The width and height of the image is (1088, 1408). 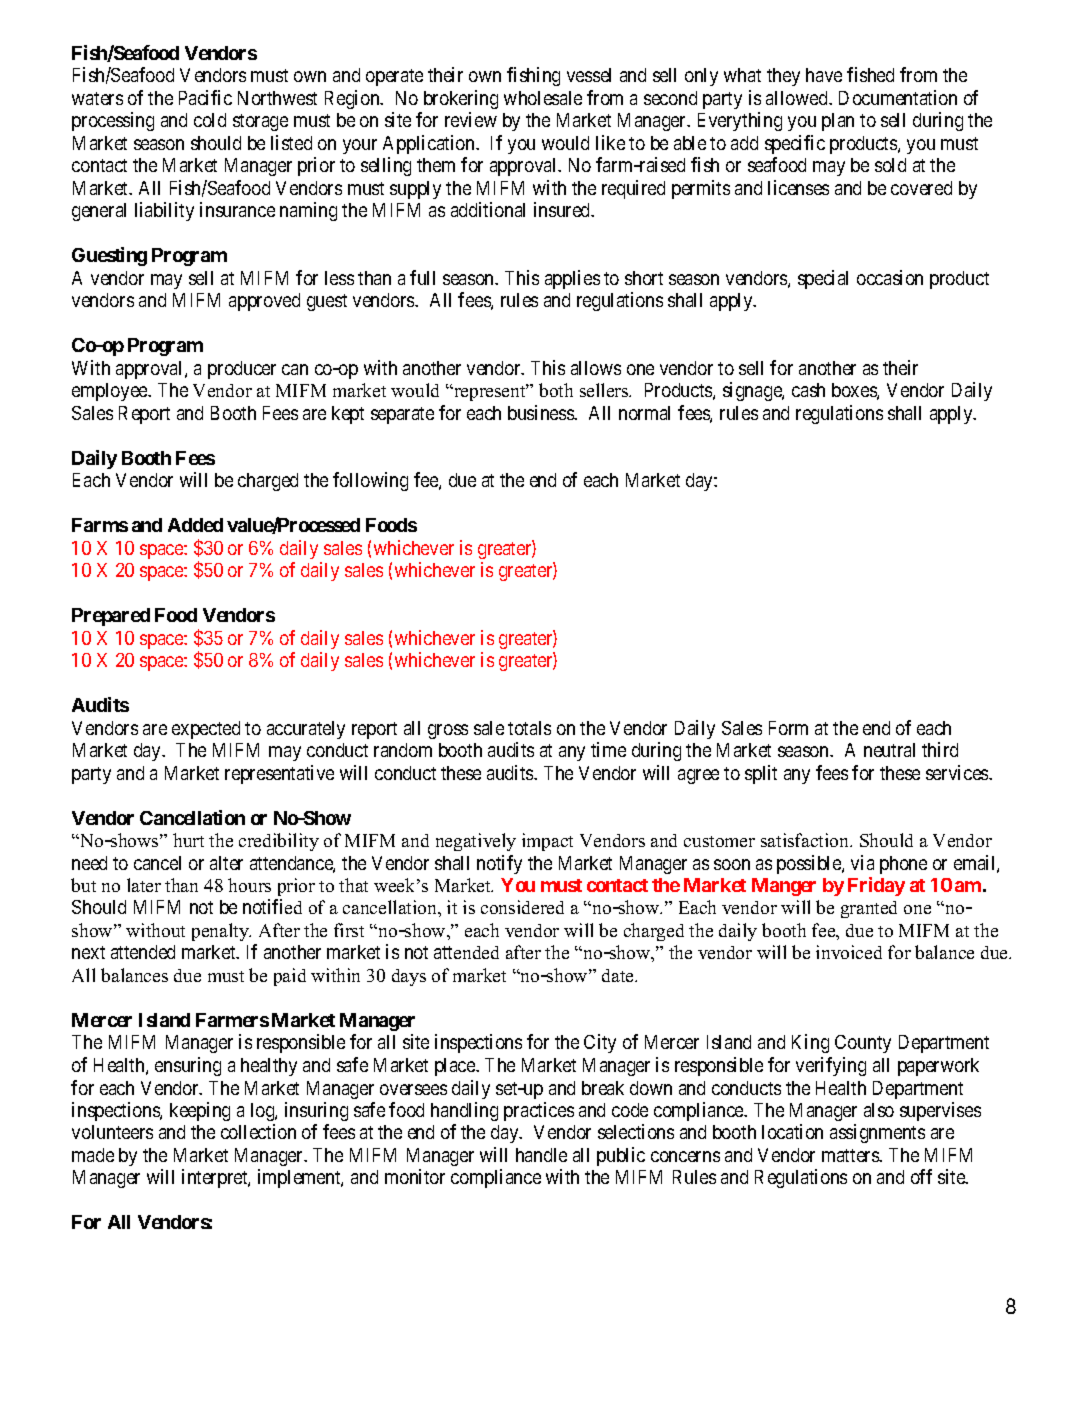 I want to click on later, so click(x=144, y=885).
